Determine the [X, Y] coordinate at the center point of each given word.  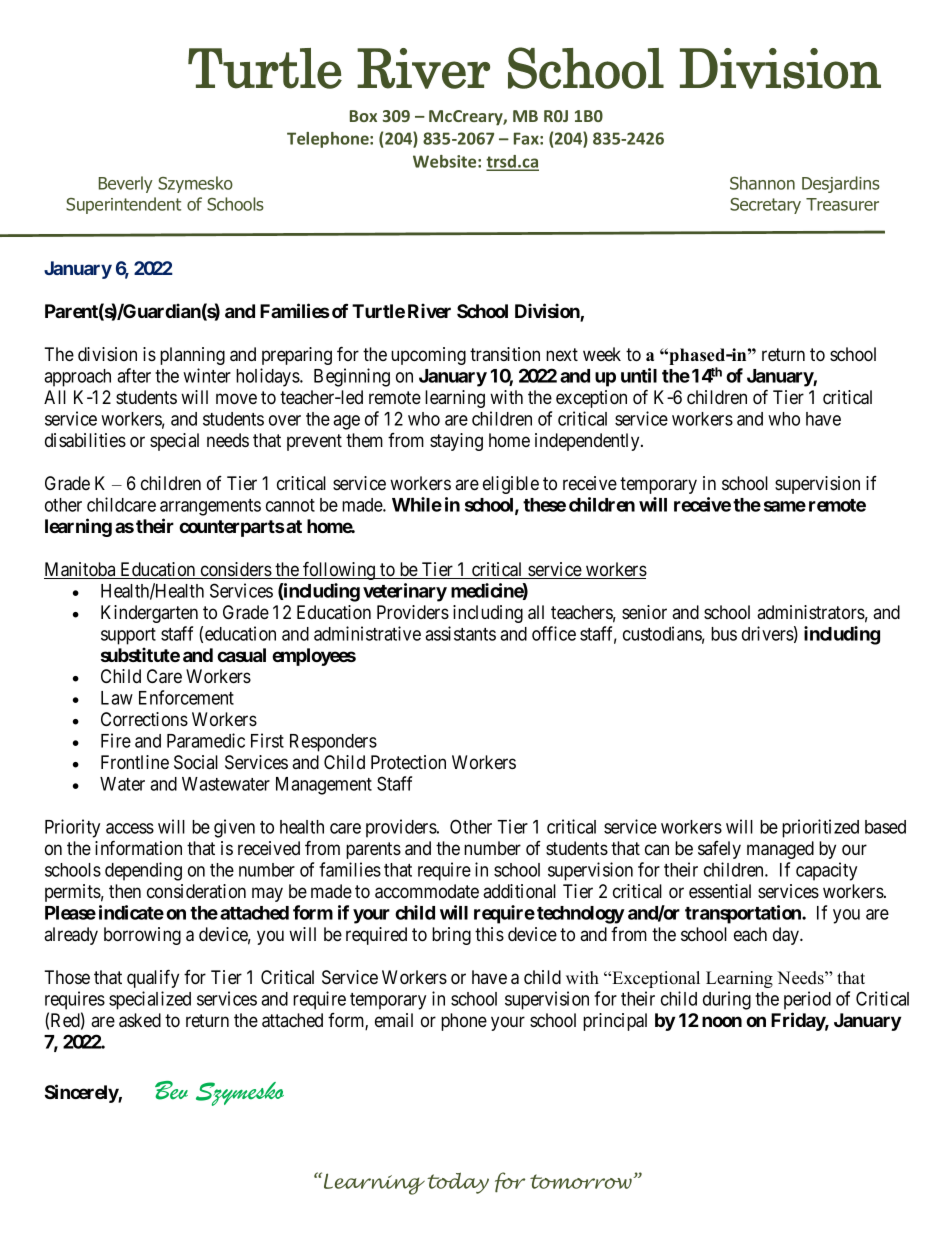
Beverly [126, 184]
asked [140, 1020]
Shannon [762, 183]
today [458, 1183]
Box [363, 116]
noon [722, 1021]
